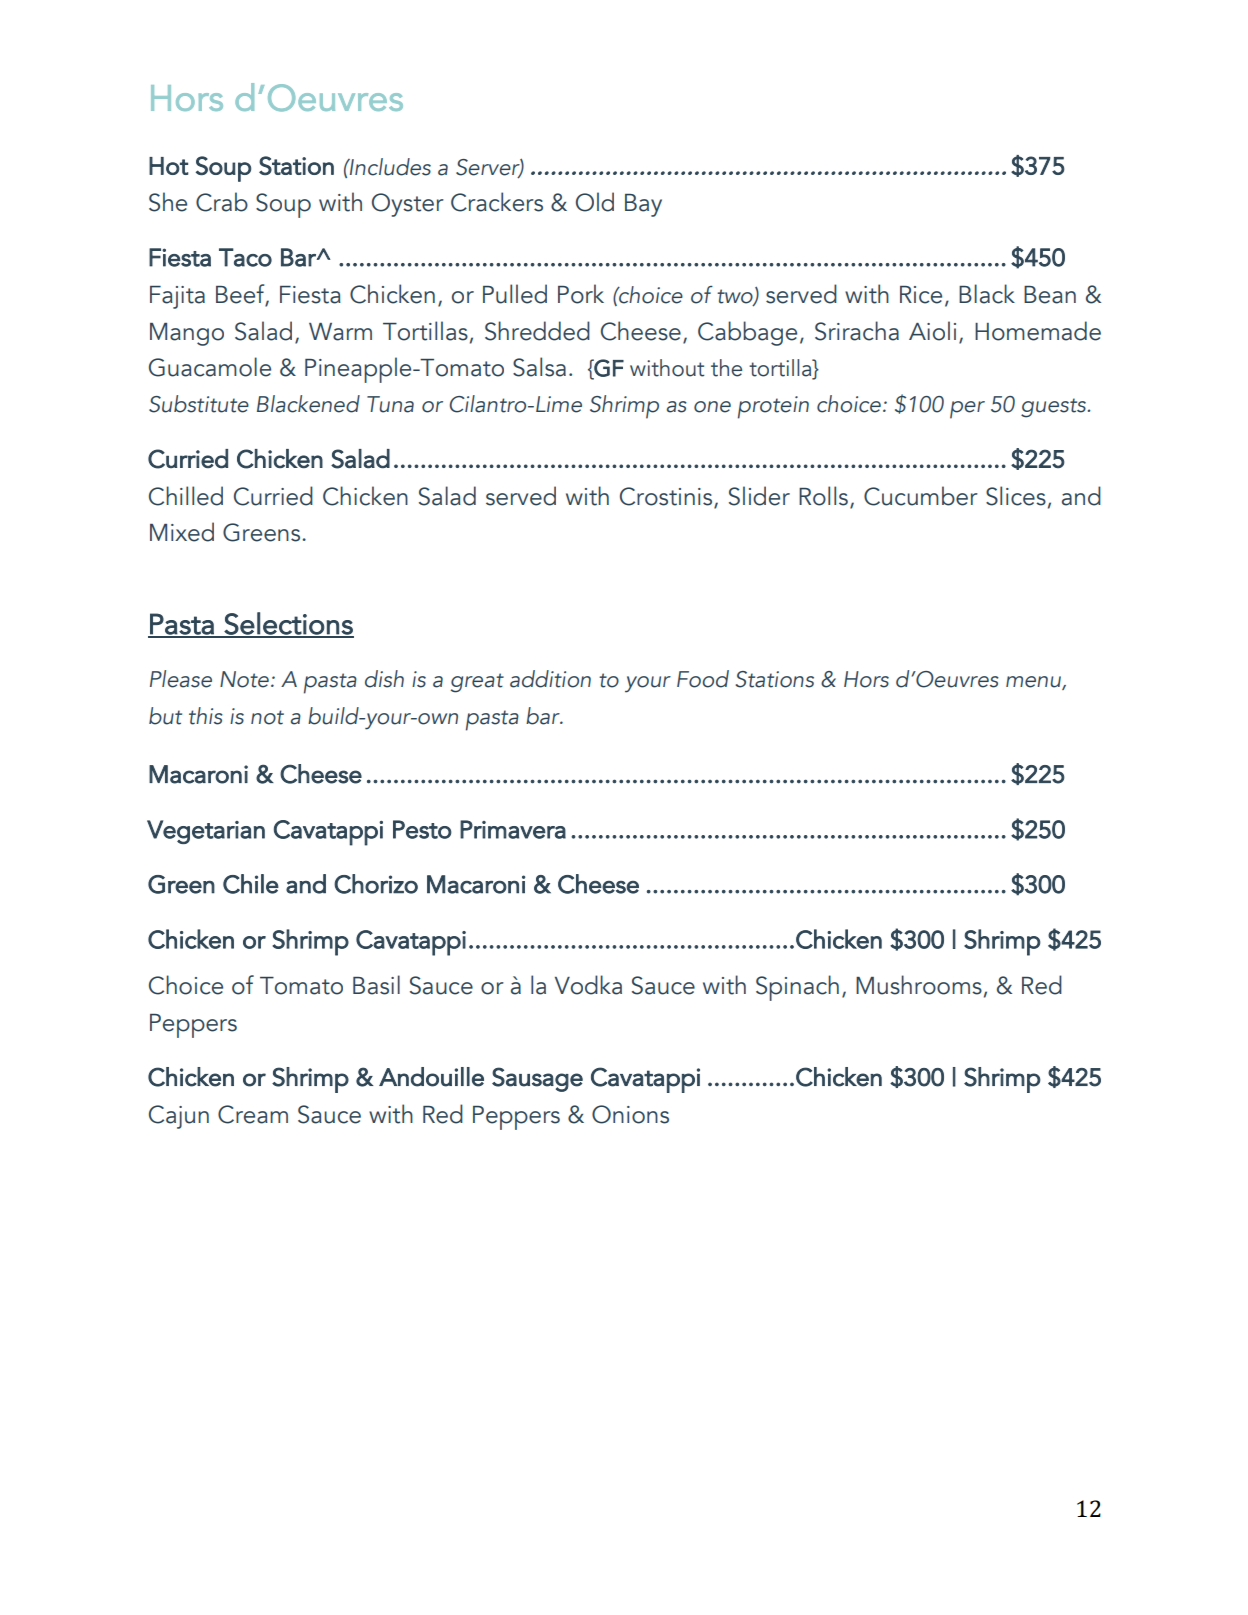 The width and height of the screenshot is (1248, 1615). I want to click on menu, so click(1034, 683).
